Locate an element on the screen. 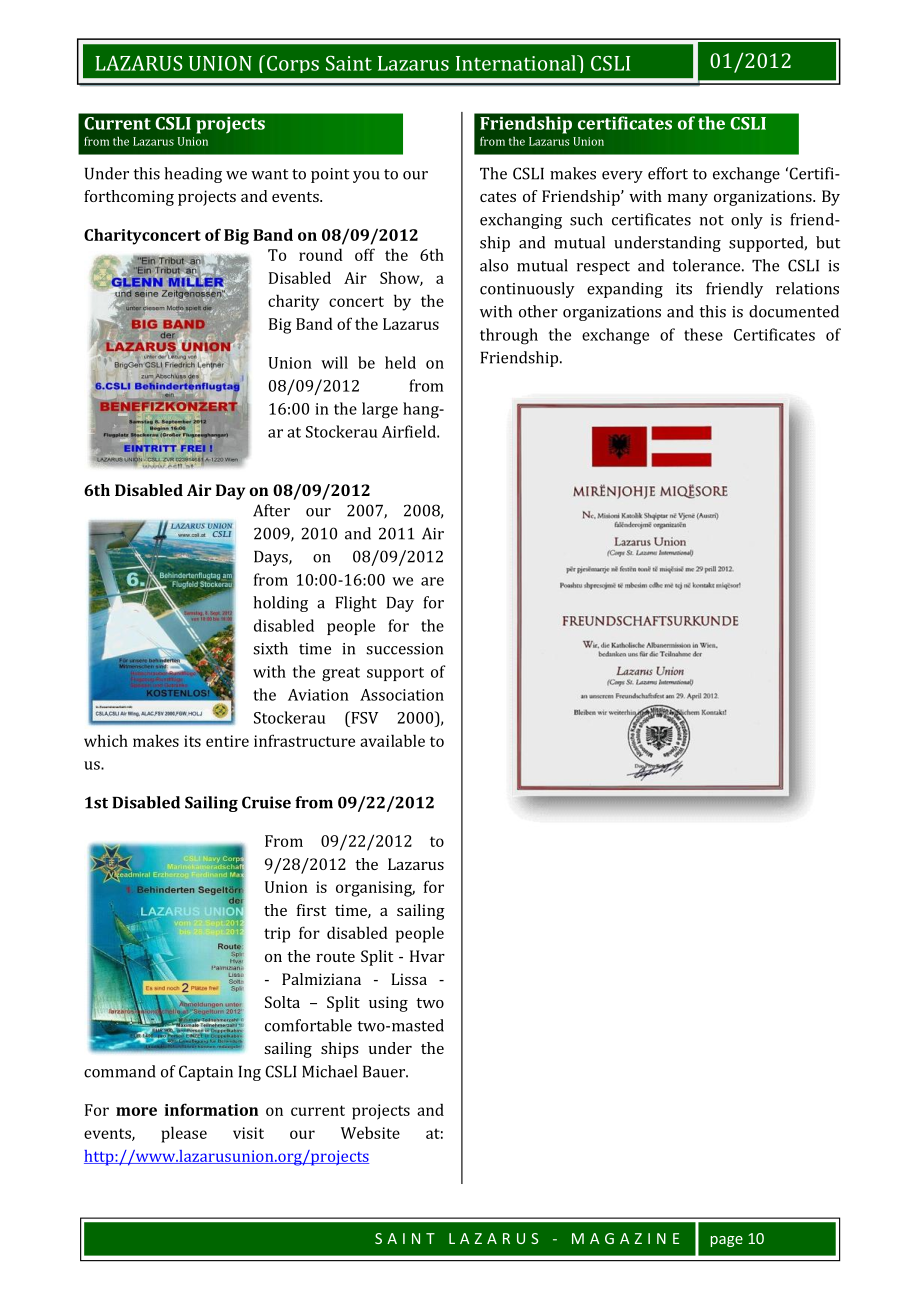  Website is located at coordinates (370, 1132).
